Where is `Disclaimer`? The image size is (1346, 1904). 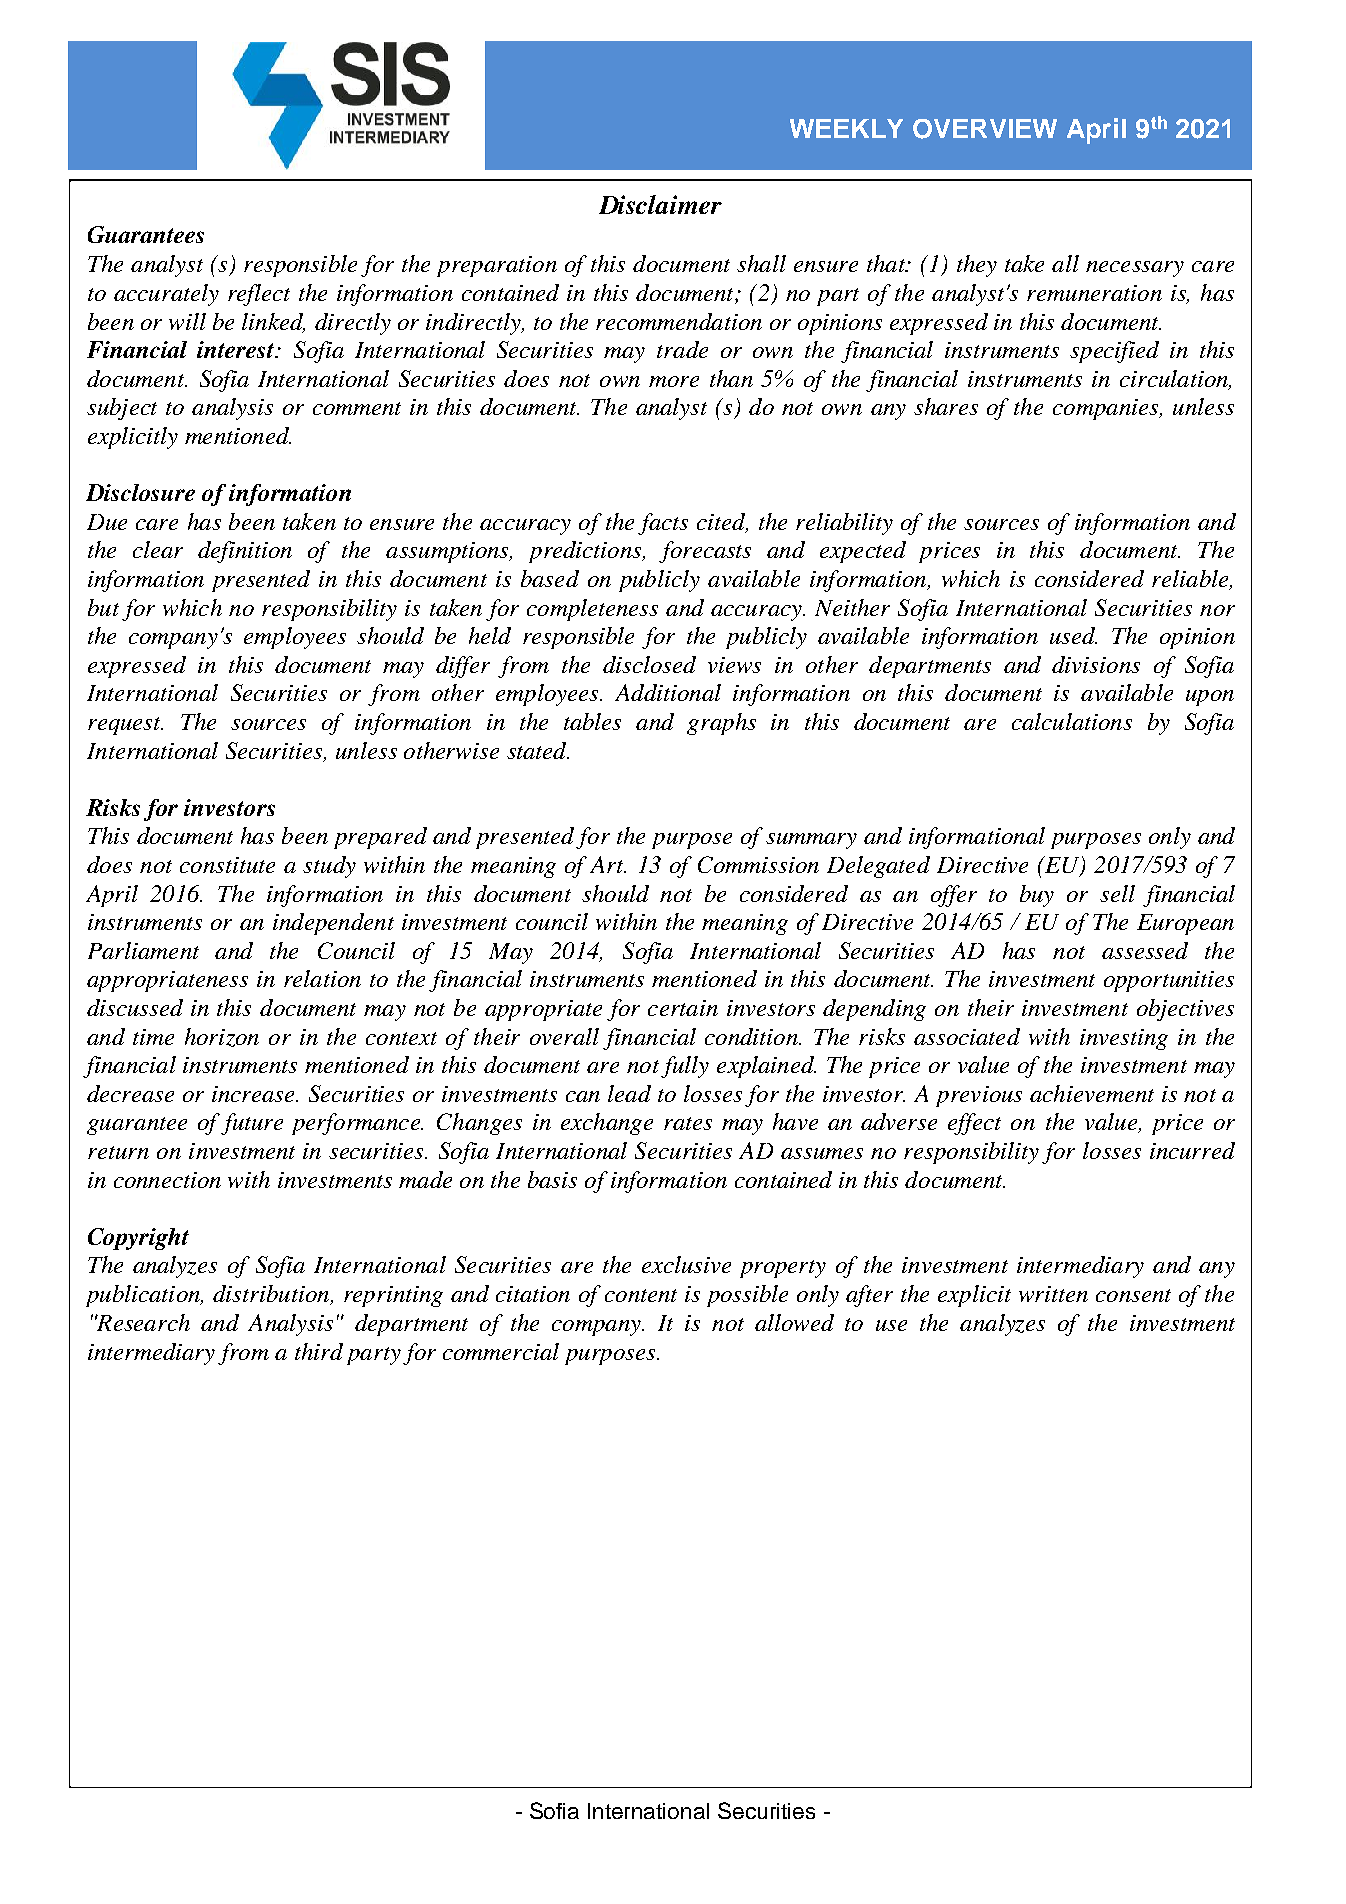
Disclaimer is located at coordinates (660, 204).
